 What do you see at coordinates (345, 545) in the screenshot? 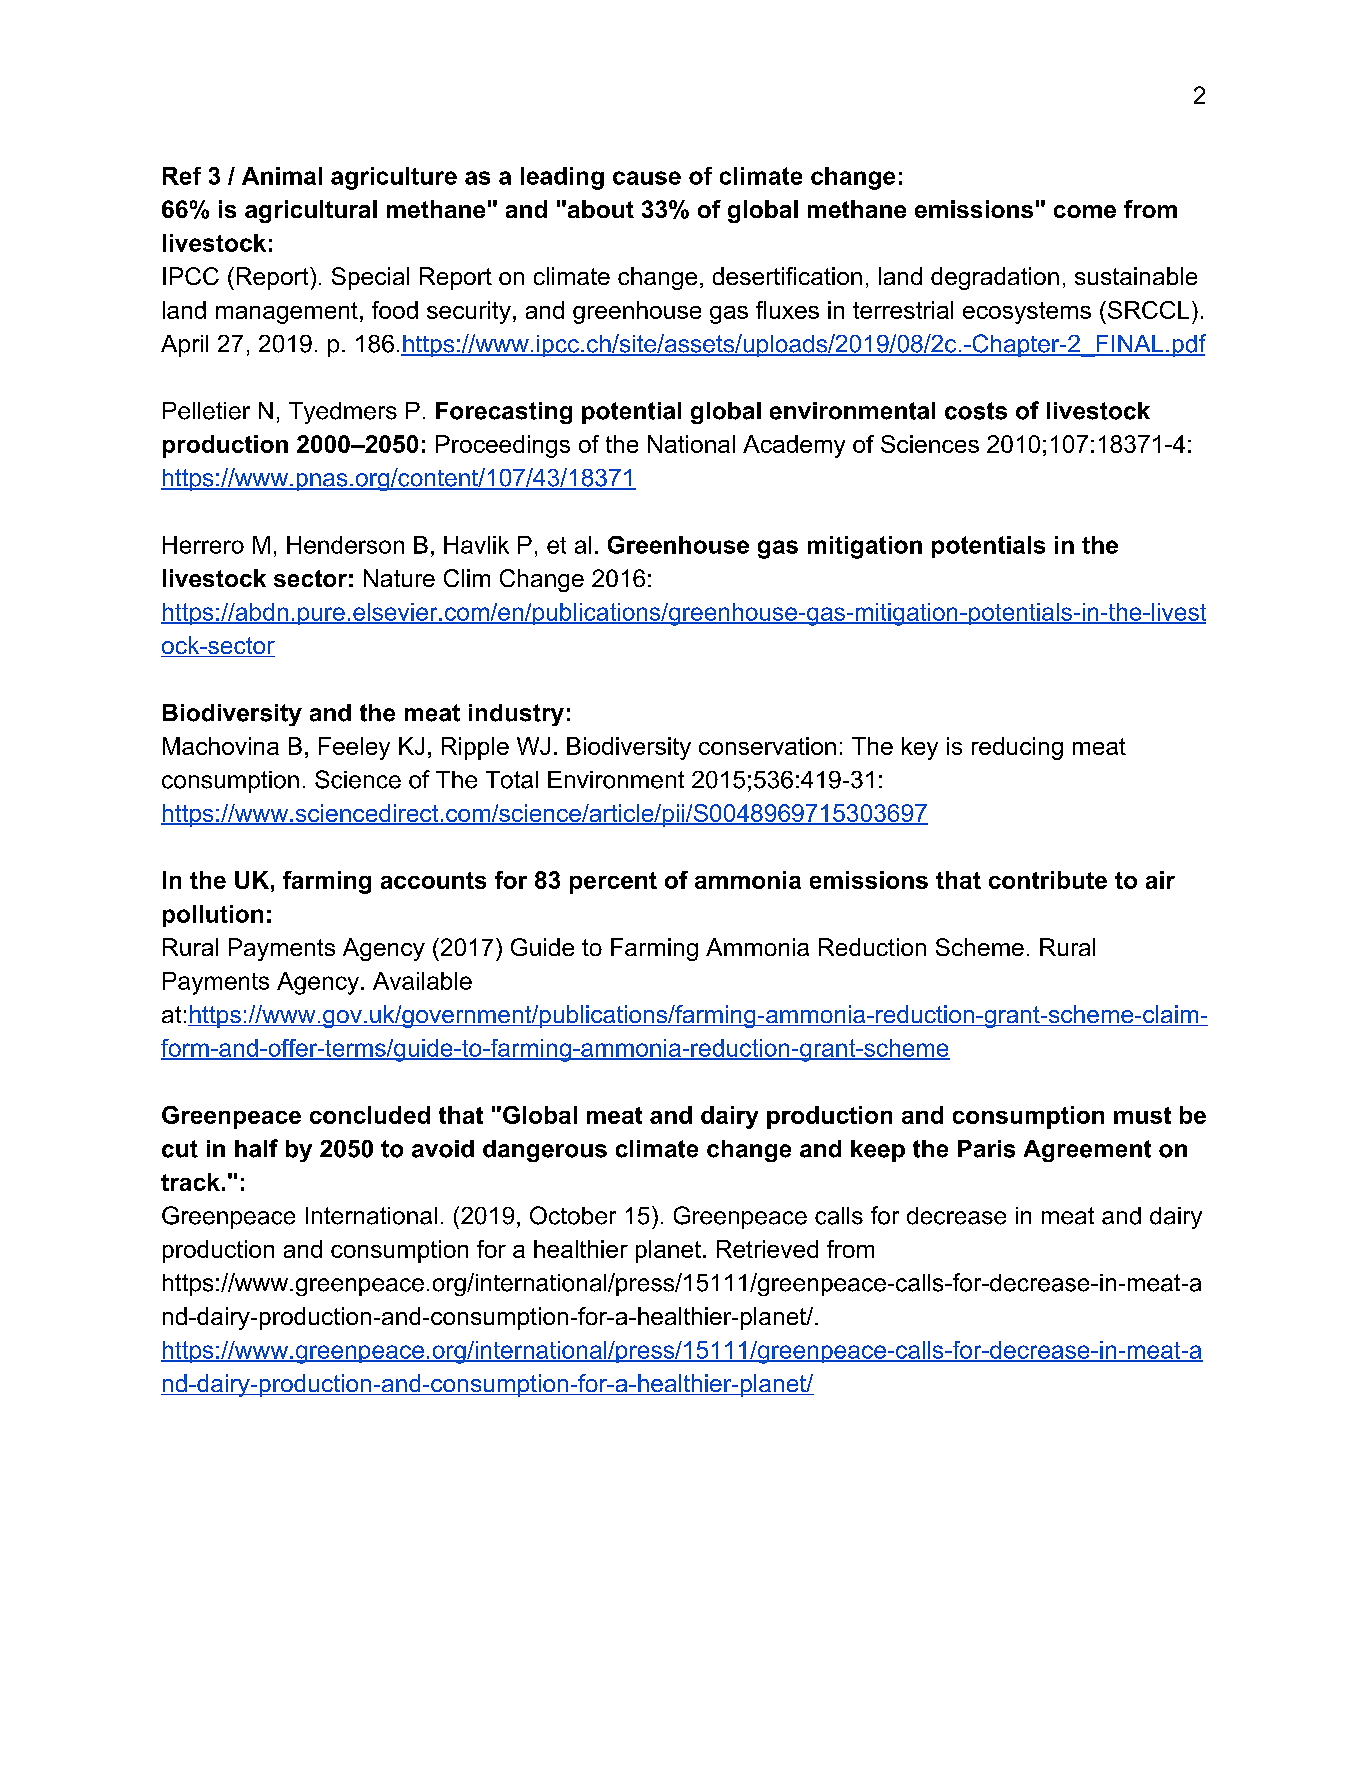
I see `Henderson` at bounding box center [345, 545].
